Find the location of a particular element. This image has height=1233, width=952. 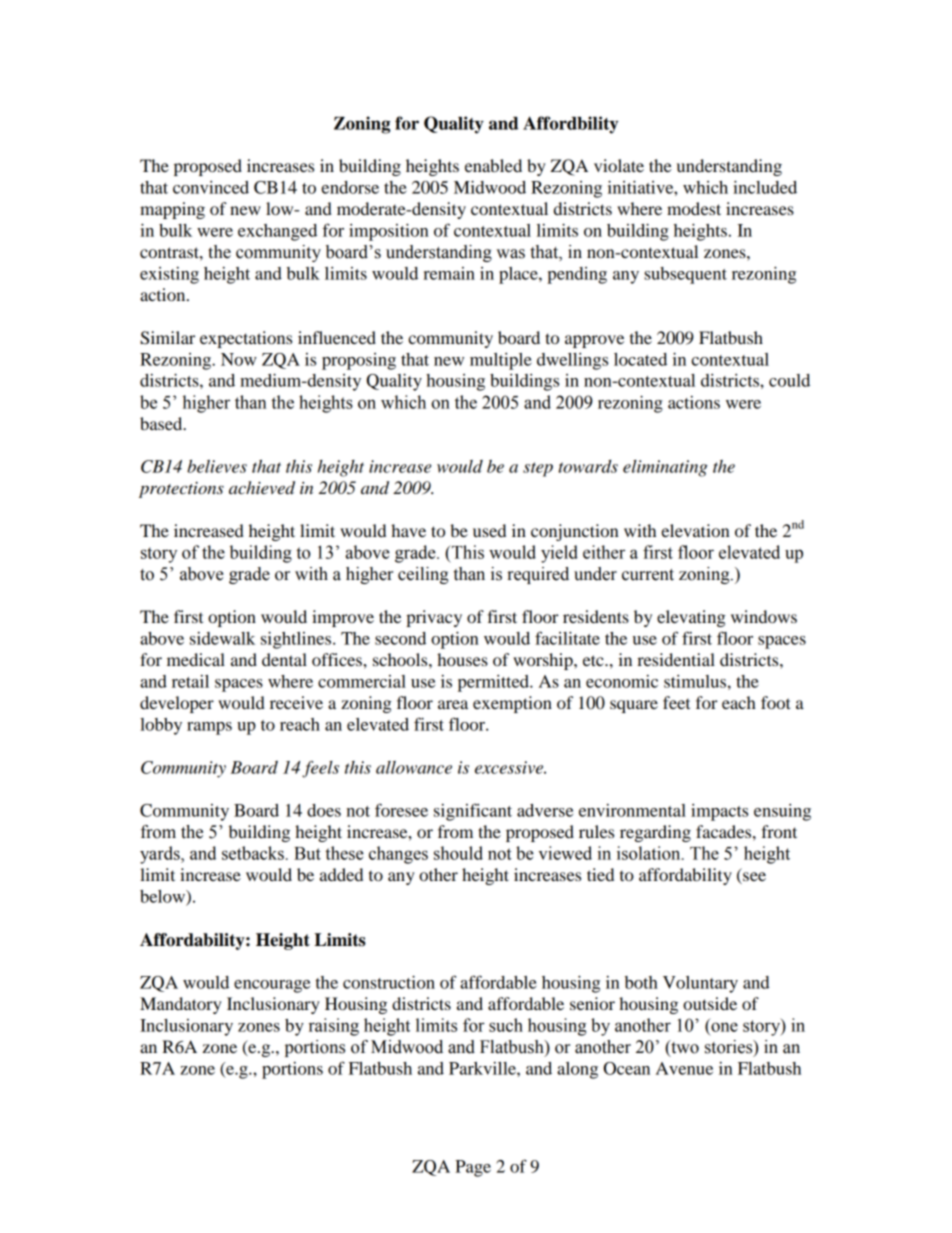

used is located at coordinates (489, 530).
